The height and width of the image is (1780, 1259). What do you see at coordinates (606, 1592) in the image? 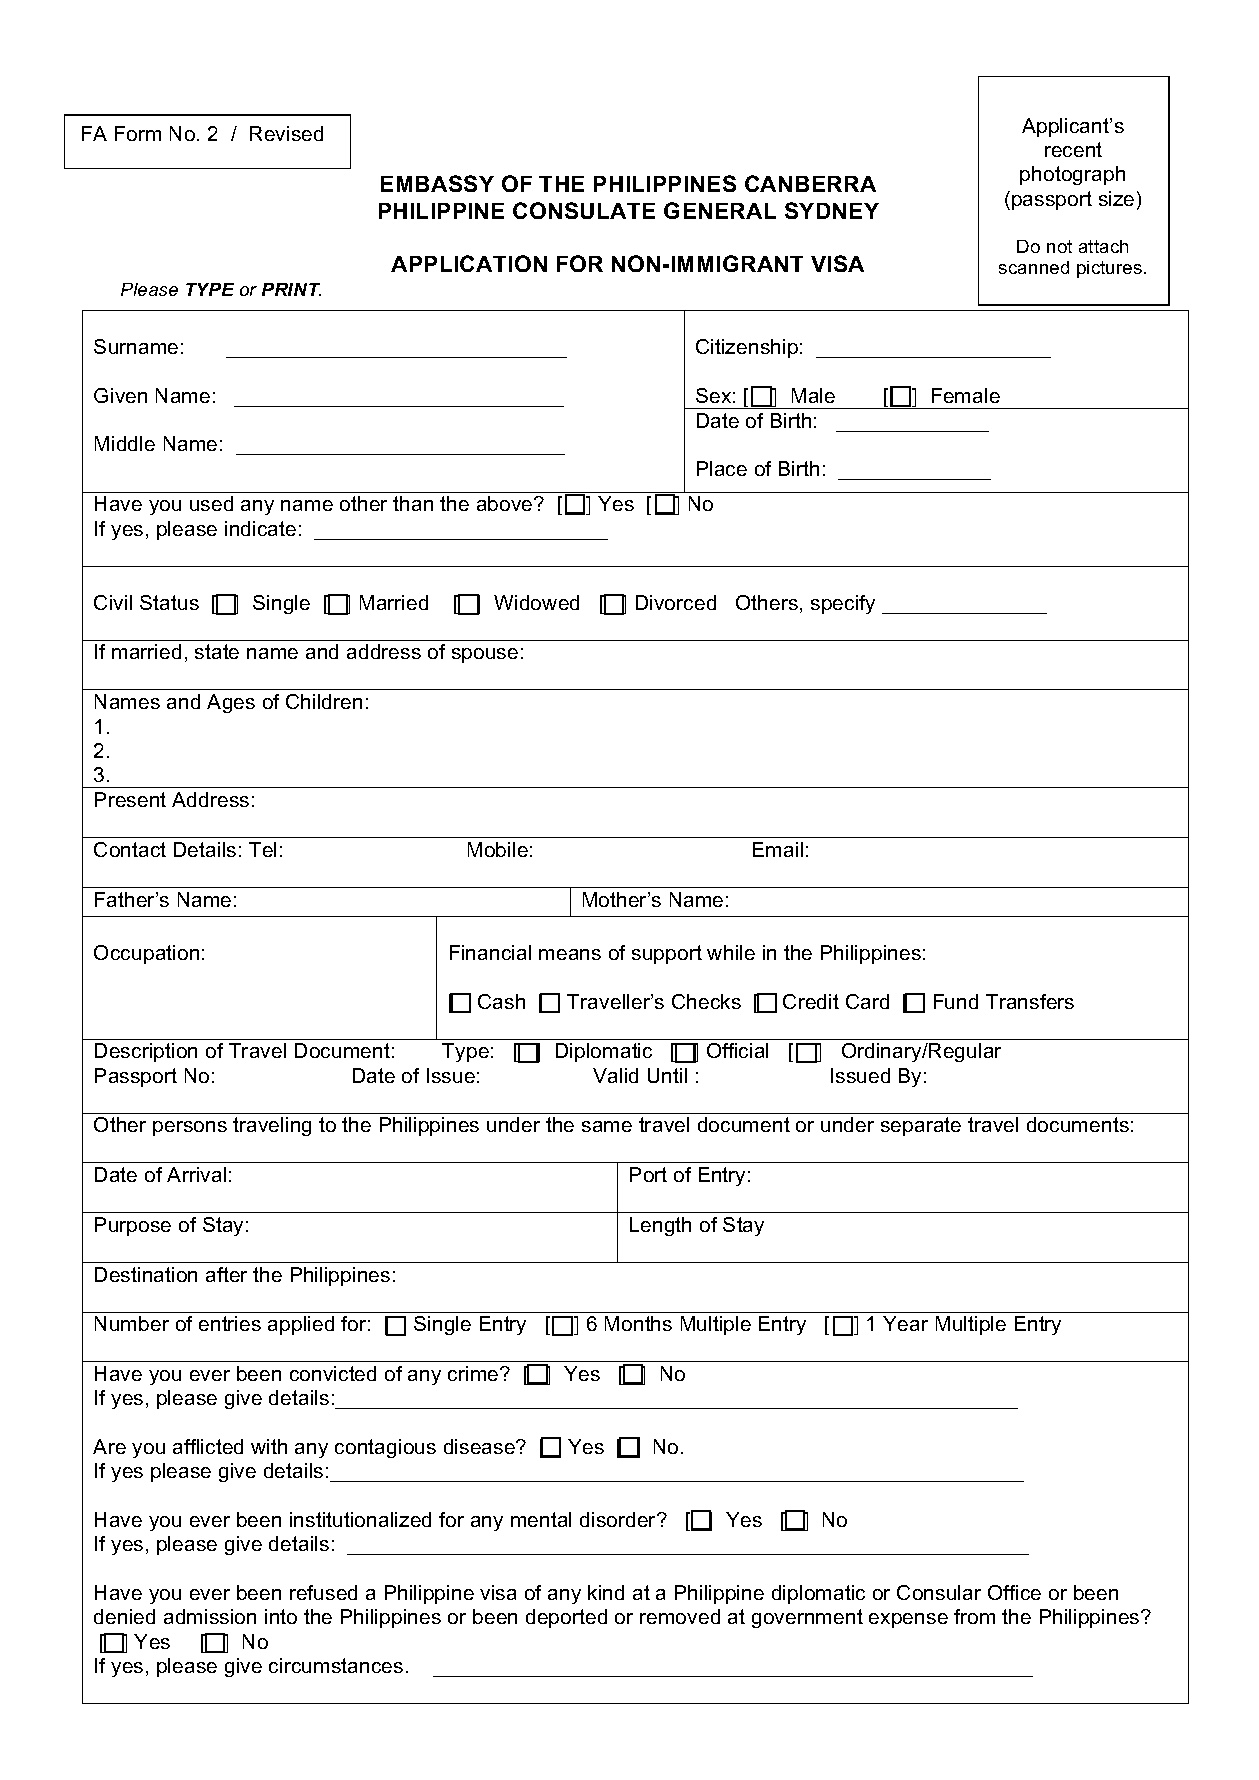
I see `kind` at bounding box center [606, 1592].
